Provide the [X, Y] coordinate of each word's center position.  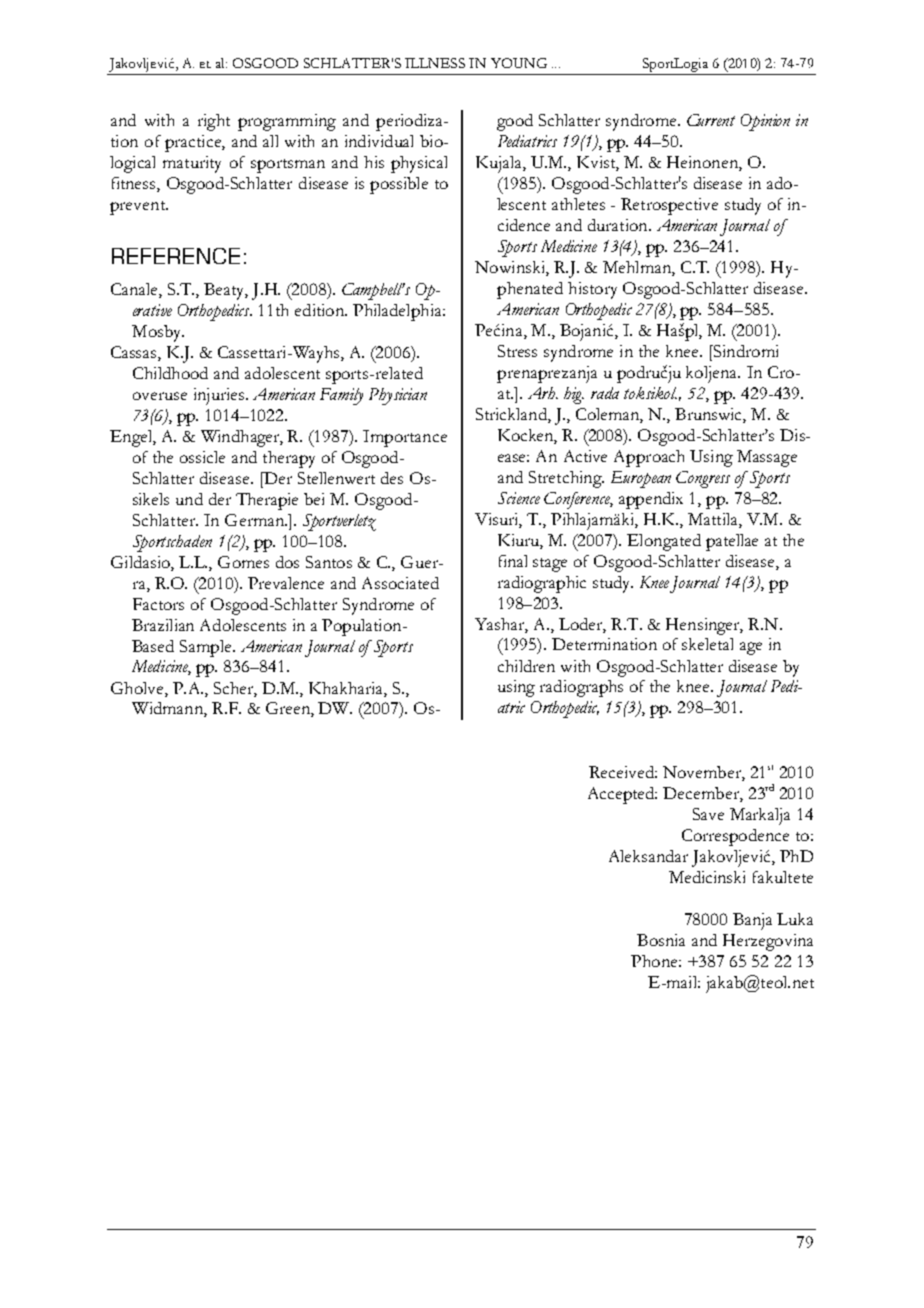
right [214, 122]
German [255, 520]
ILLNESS [435, 63]
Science [519, 498]
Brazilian [163, 625]
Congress [703, 479]
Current [711, 120]
